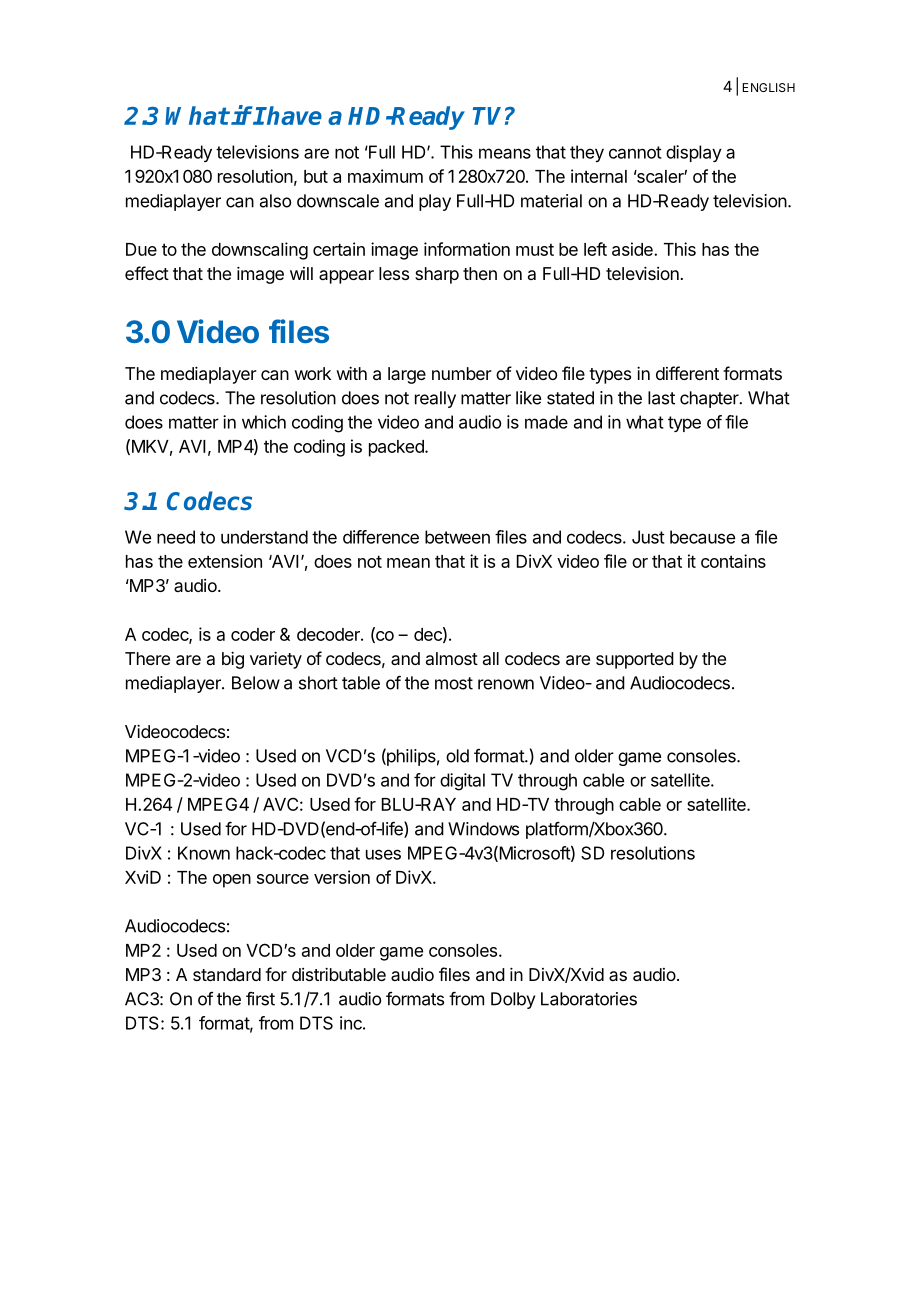 The image size is (924, 1310). Describe the element at coordinates (385, 176) in the screenshot. I see `maximum` at that location.
